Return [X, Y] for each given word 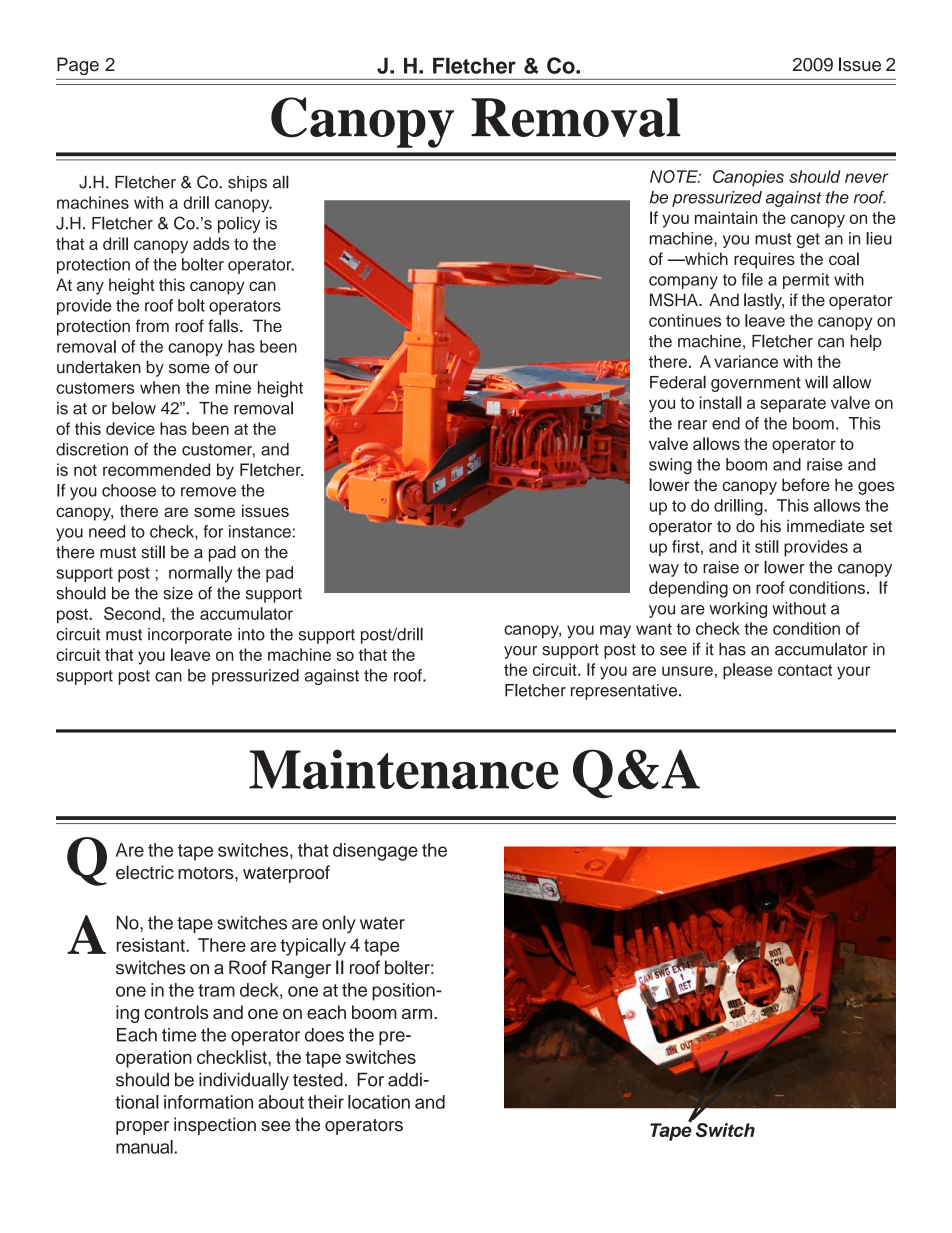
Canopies [748, 178]
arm [418, 1014]
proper [142, 1128]
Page [78, 66]
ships [247, 184]
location [379, 1102]
